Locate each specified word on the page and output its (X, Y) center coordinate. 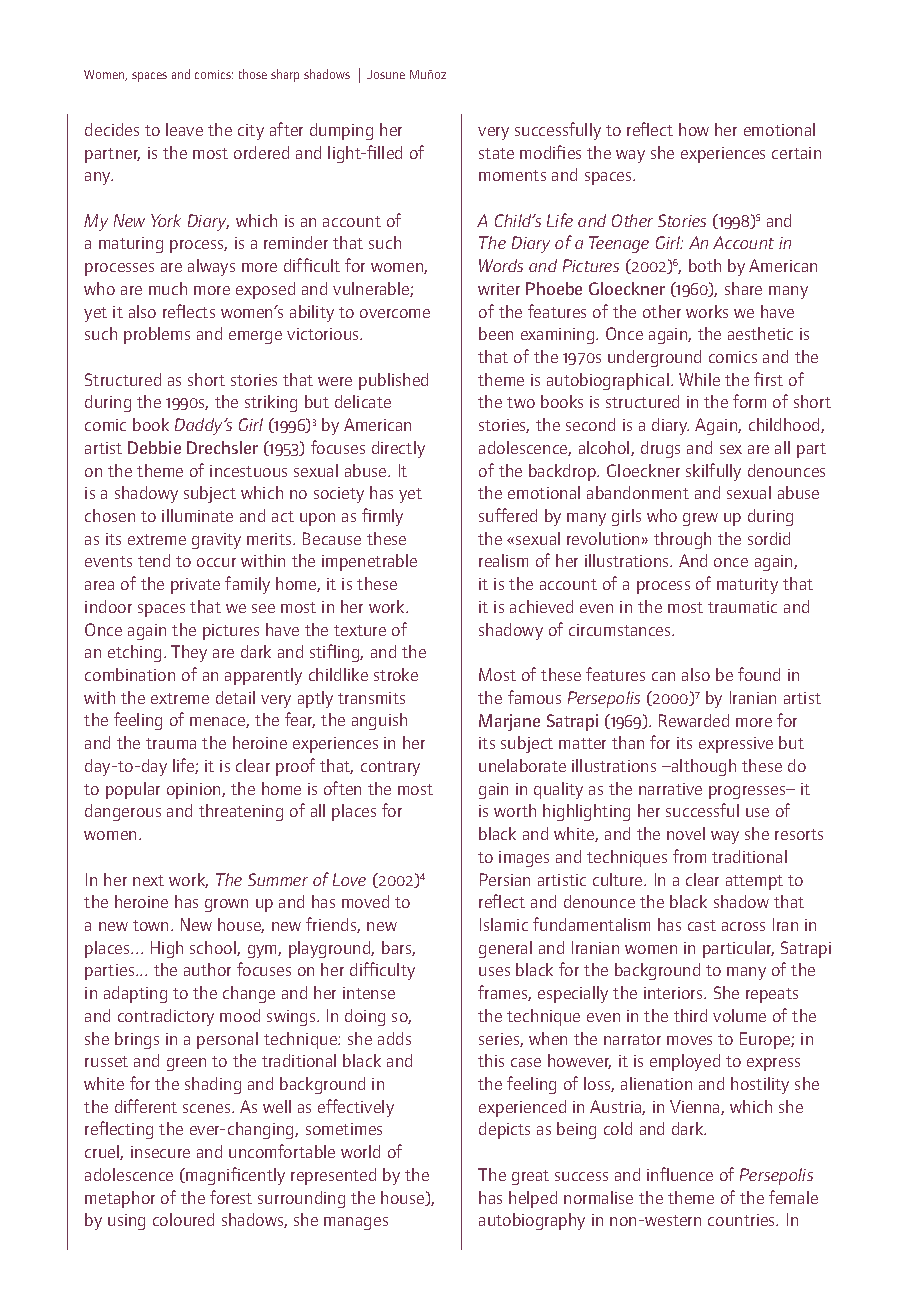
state (496, 153)
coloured (183, 1219)
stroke (396, 674)
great (530, 1177)
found (759, 674)
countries (743, 1220)
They (189, 653)
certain (796, 153)
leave (184, 129)
